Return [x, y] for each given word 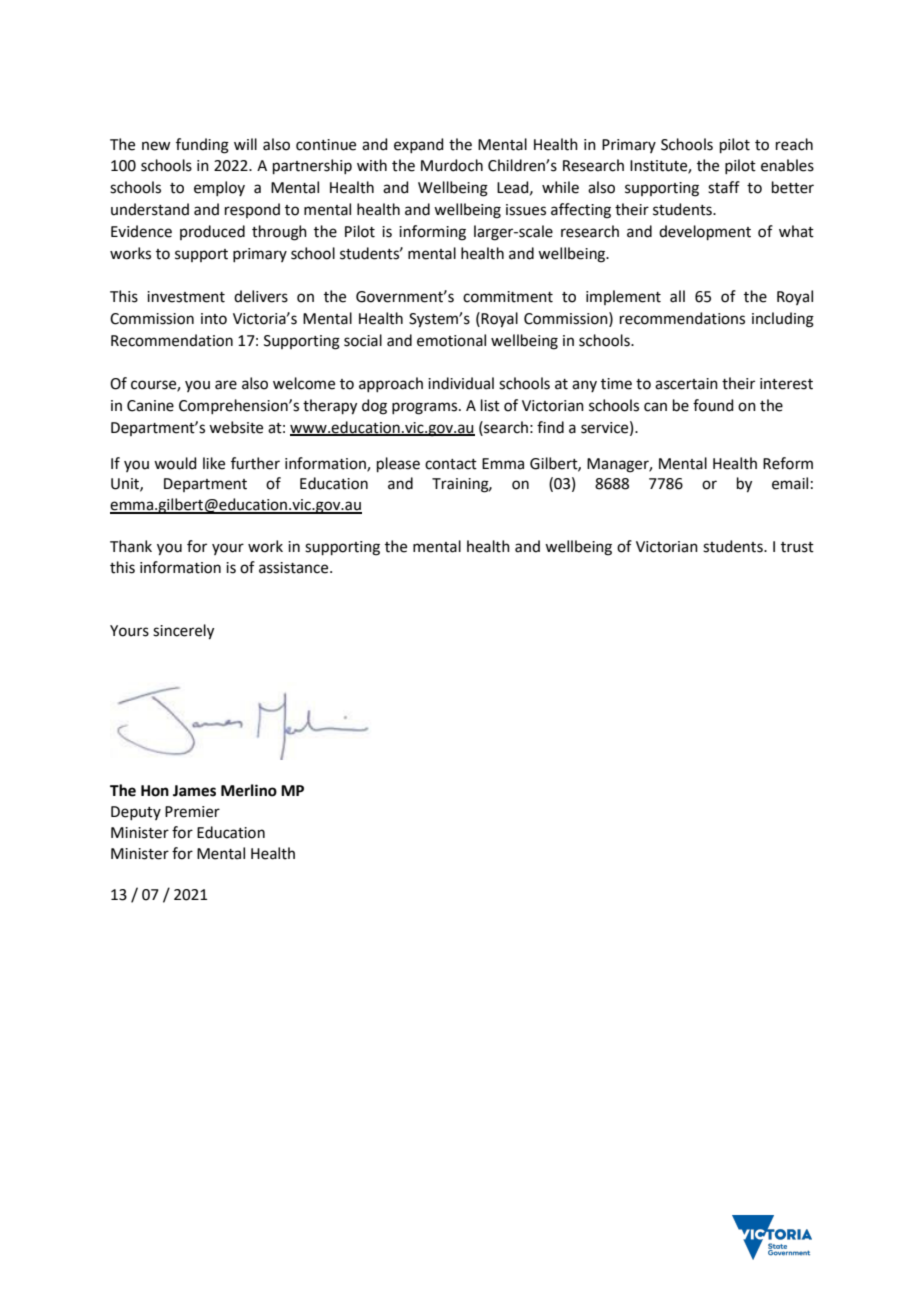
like [214, 463]
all [677, 296]
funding [202, 146]
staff [724, 187]
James [194, 791]
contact [451, 464]
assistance [295, 568]
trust [797, 547]
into [214, 319]
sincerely [183, 632]
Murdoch [452, 165]
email [790, 483]
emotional [451, 340]
